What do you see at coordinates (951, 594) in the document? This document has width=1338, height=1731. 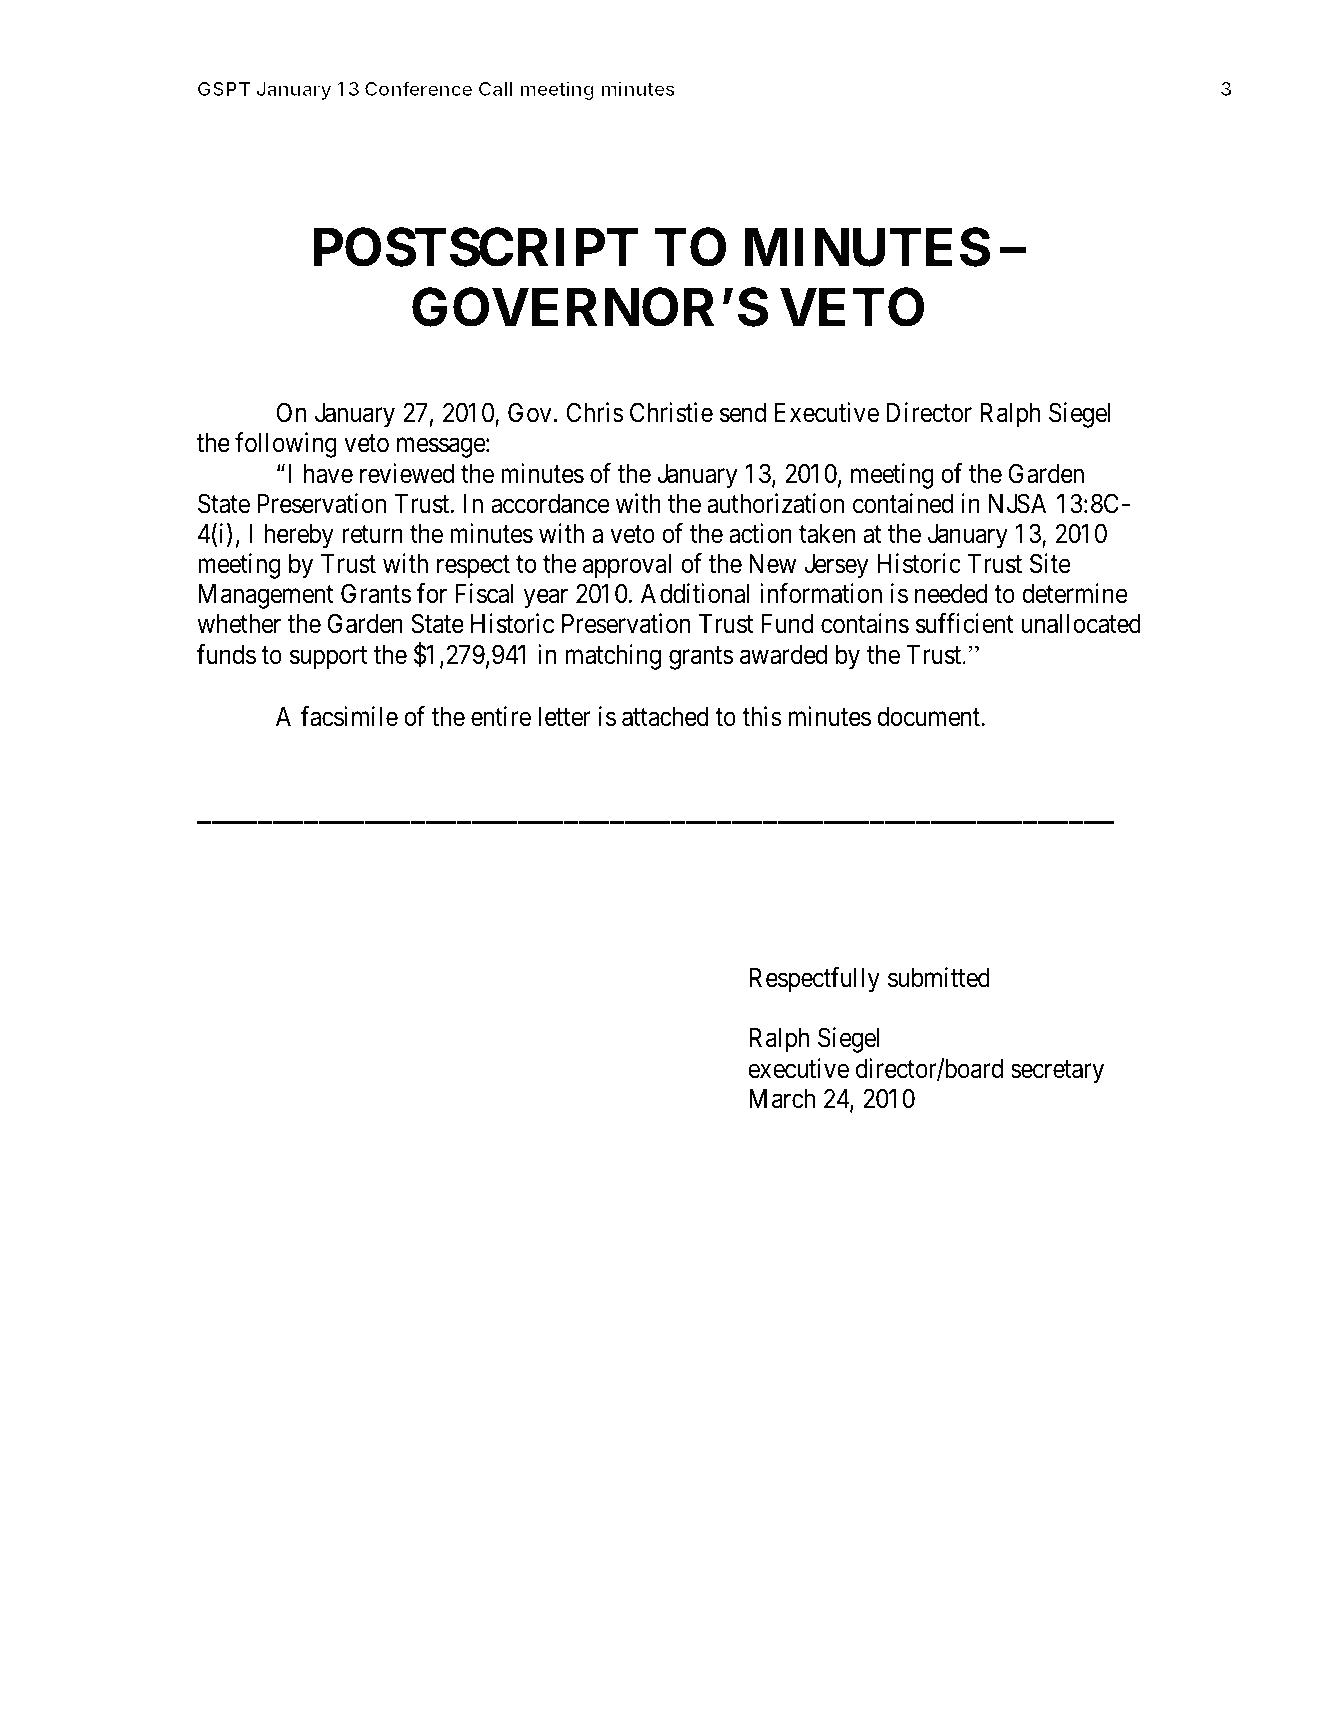 I see `needed` at bounding box center [951, 594].
